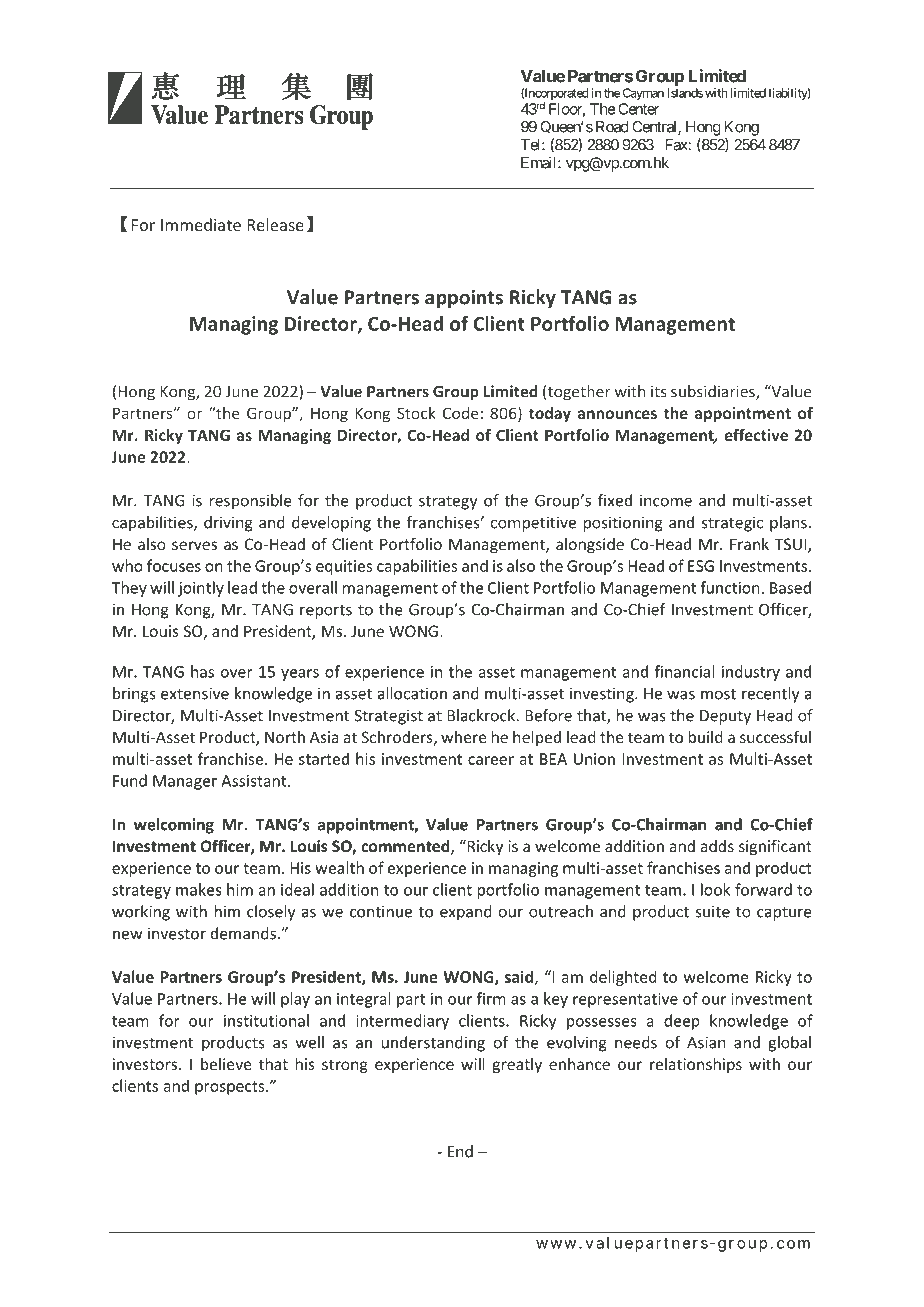  What do you see at coordinates (730, 587) in the image?
I see `function` at bounding box center [730, 587].
